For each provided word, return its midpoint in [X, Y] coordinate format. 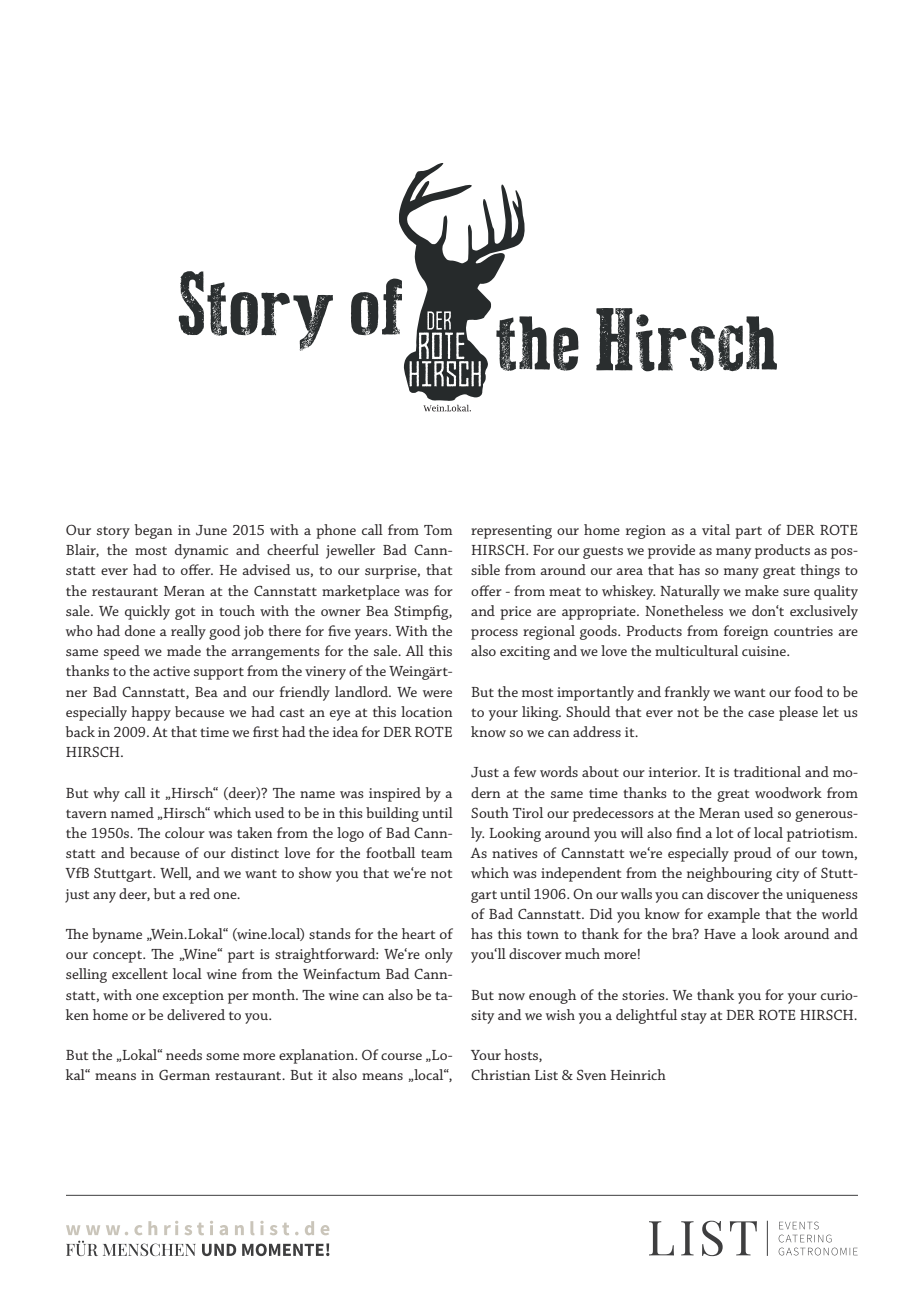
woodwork [788, 792]
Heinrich [638, 1074]
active [171, 671]
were [437, 693]
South [490, 812]
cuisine [765, 651]
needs [184, 1054]
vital [716, 529]
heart [419, 933]
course [401, 1056]
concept [119, 956]
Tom [438, 530]
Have [720, 934]
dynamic [201, 551]
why [106, 794]
